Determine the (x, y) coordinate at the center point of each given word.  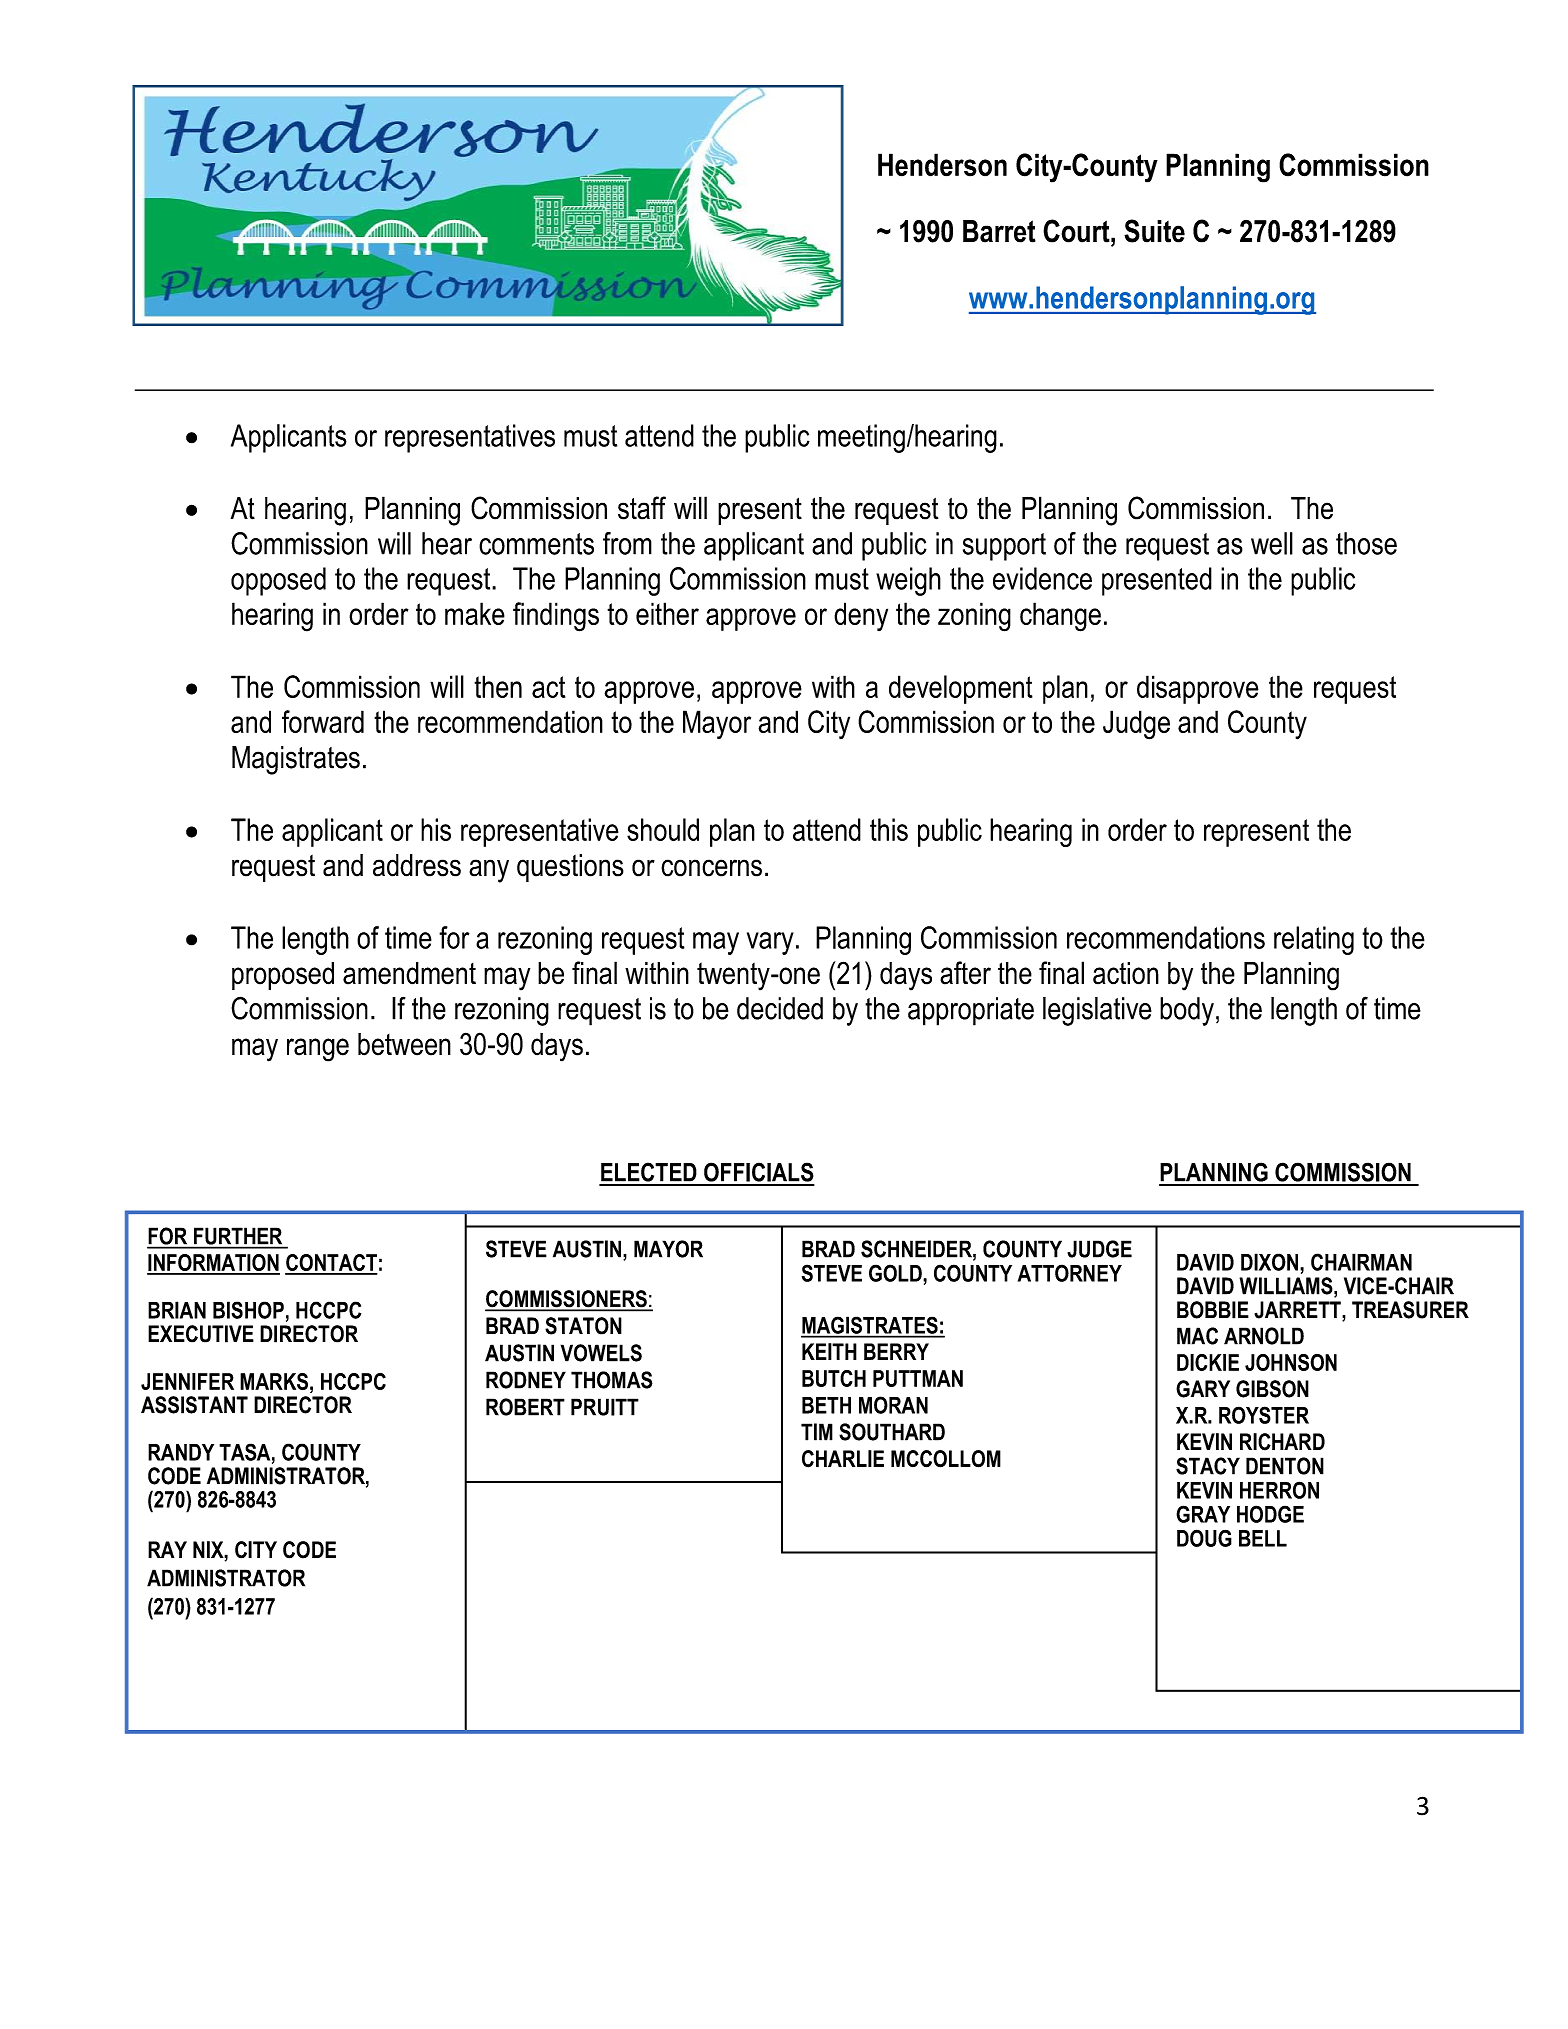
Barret (999, 231)
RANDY (181, 1452)
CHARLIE (843, 1459)
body (1187, 1011)
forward (323, 721)
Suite (1154, 231)
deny (861, 616)
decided (780, 1008)
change (1060, 617)
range (318, 1050)
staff (642, 508)
